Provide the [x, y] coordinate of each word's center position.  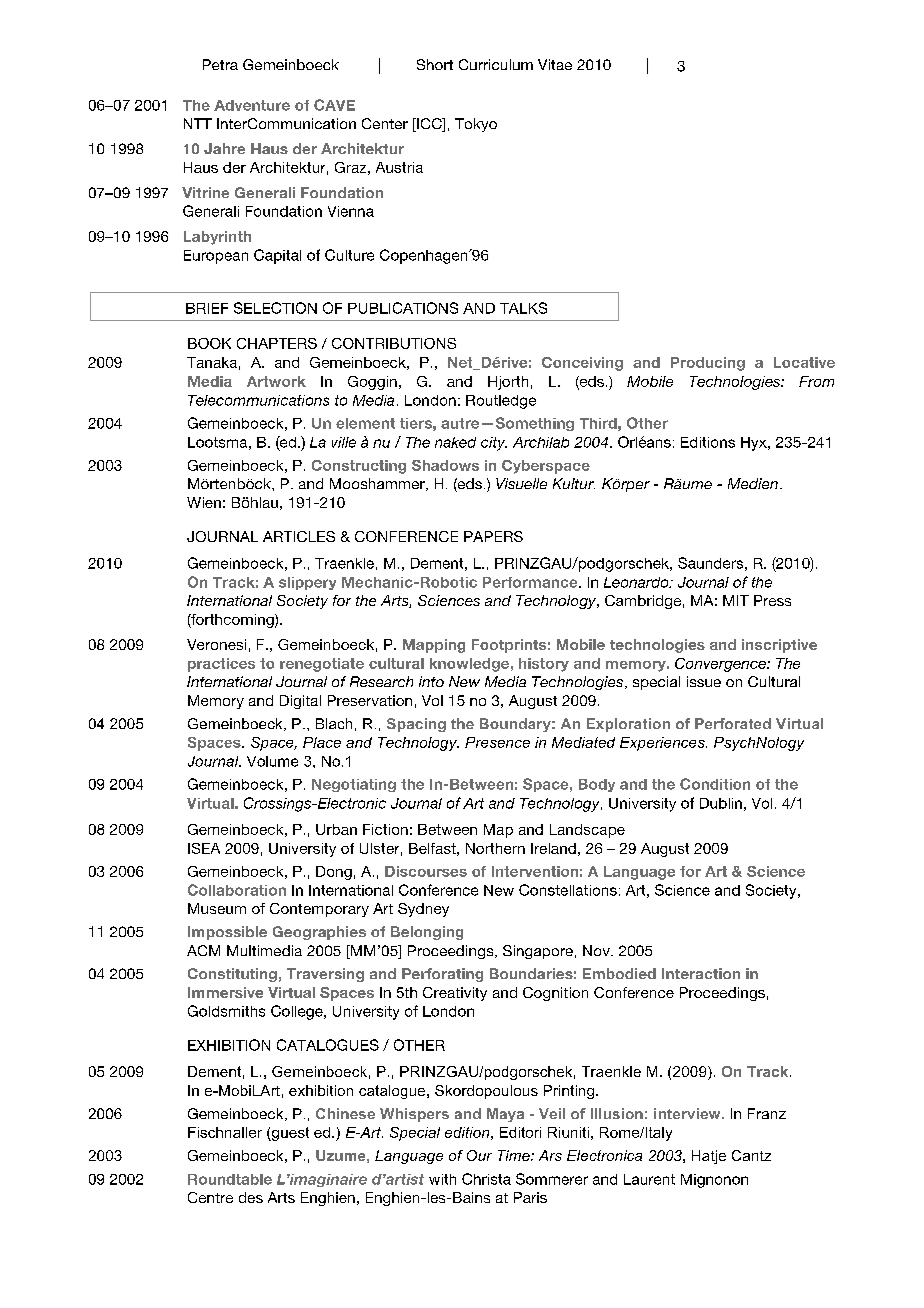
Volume [272, 761]
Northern [495, 848]
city [494, 444]
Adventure [252, 105]
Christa [486, 1179]
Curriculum [496, 64]
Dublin [721, 803]
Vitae [555, 64]
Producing [708, 364]
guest [289, 1134]
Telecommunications [258, 400]
